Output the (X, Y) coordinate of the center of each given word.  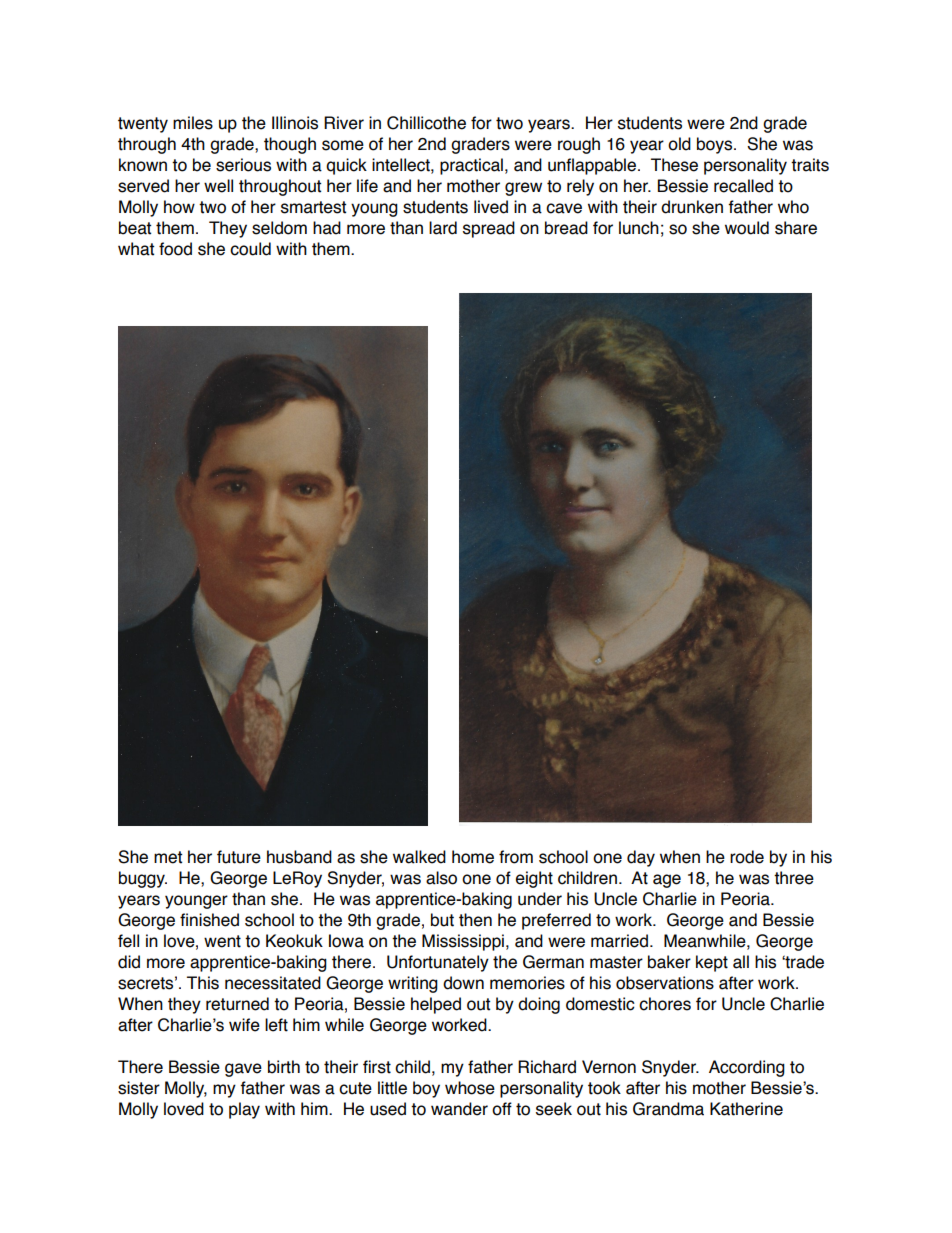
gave (243, 1070)
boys (716, 145)
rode (747, 857)
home (473, 857)
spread (489, 229)
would (747, 228)
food (175, 249)
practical (471, 166)
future (239, 857)
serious (243, 165)
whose (470, 1088)
